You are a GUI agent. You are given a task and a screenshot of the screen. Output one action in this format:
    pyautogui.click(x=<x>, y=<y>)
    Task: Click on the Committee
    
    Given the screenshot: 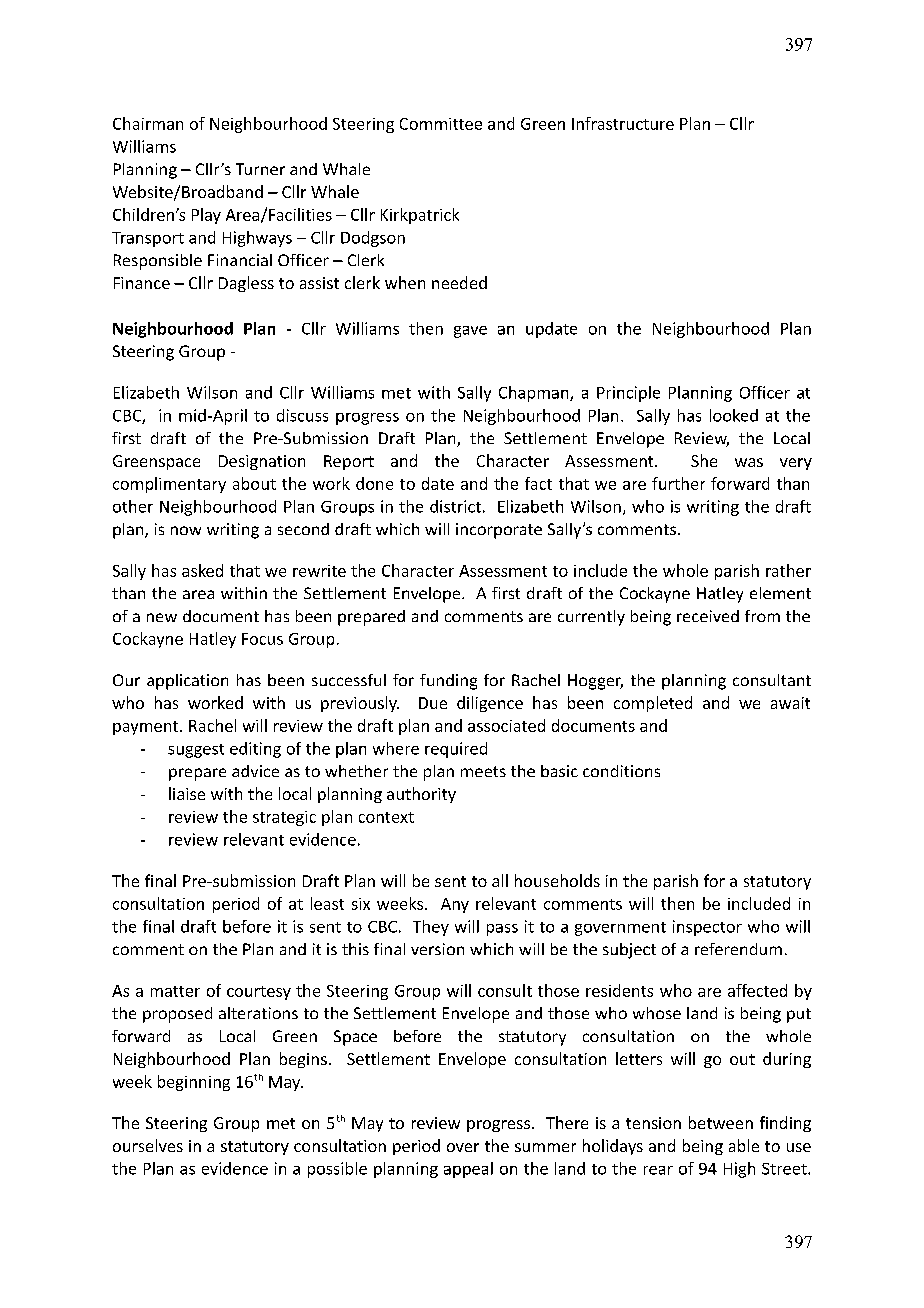 What is the action you would take?
    pyautogui.click(x=441, y=124)
